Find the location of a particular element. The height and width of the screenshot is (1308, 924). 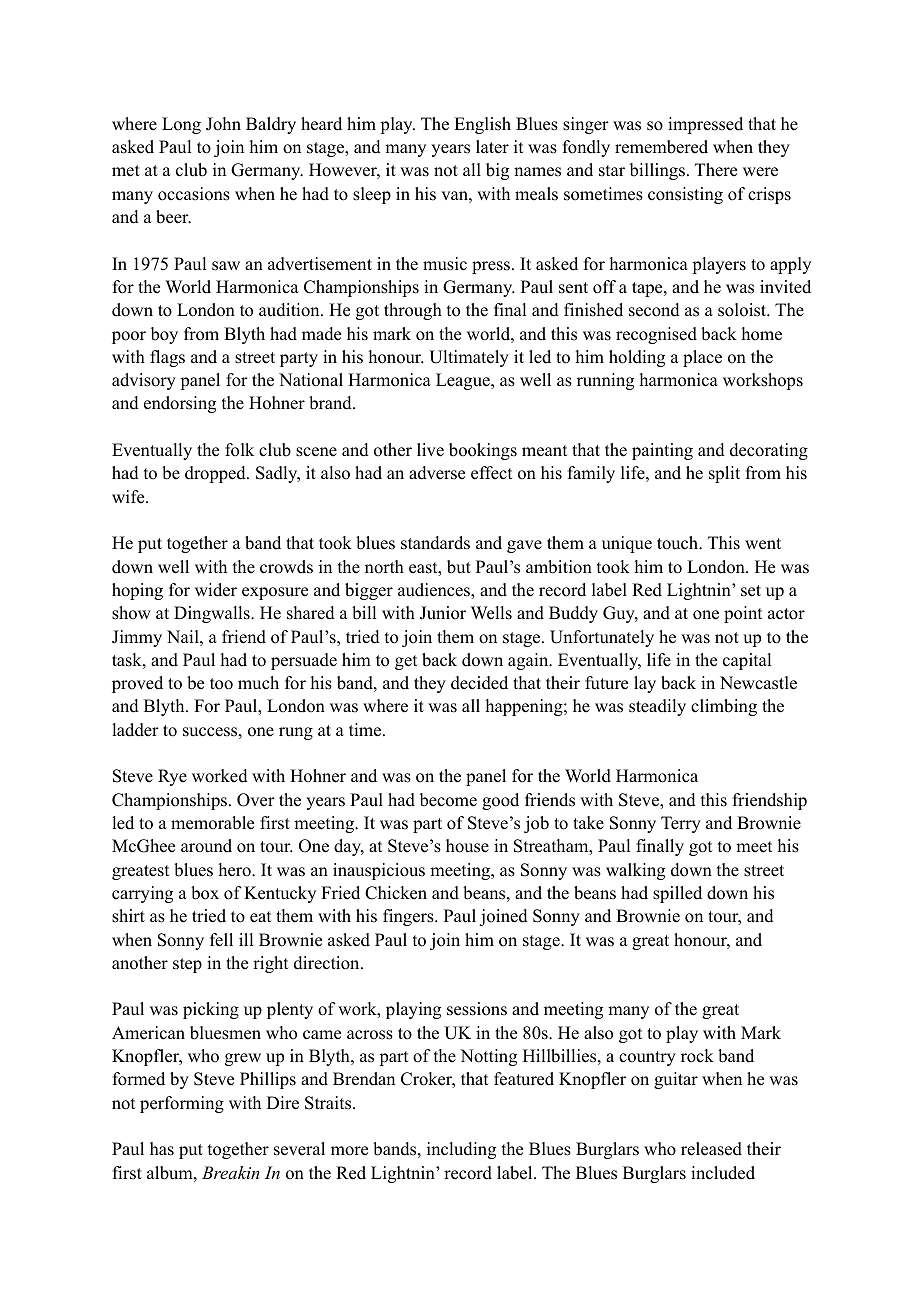

including is located at coordinates (461, 1150).
